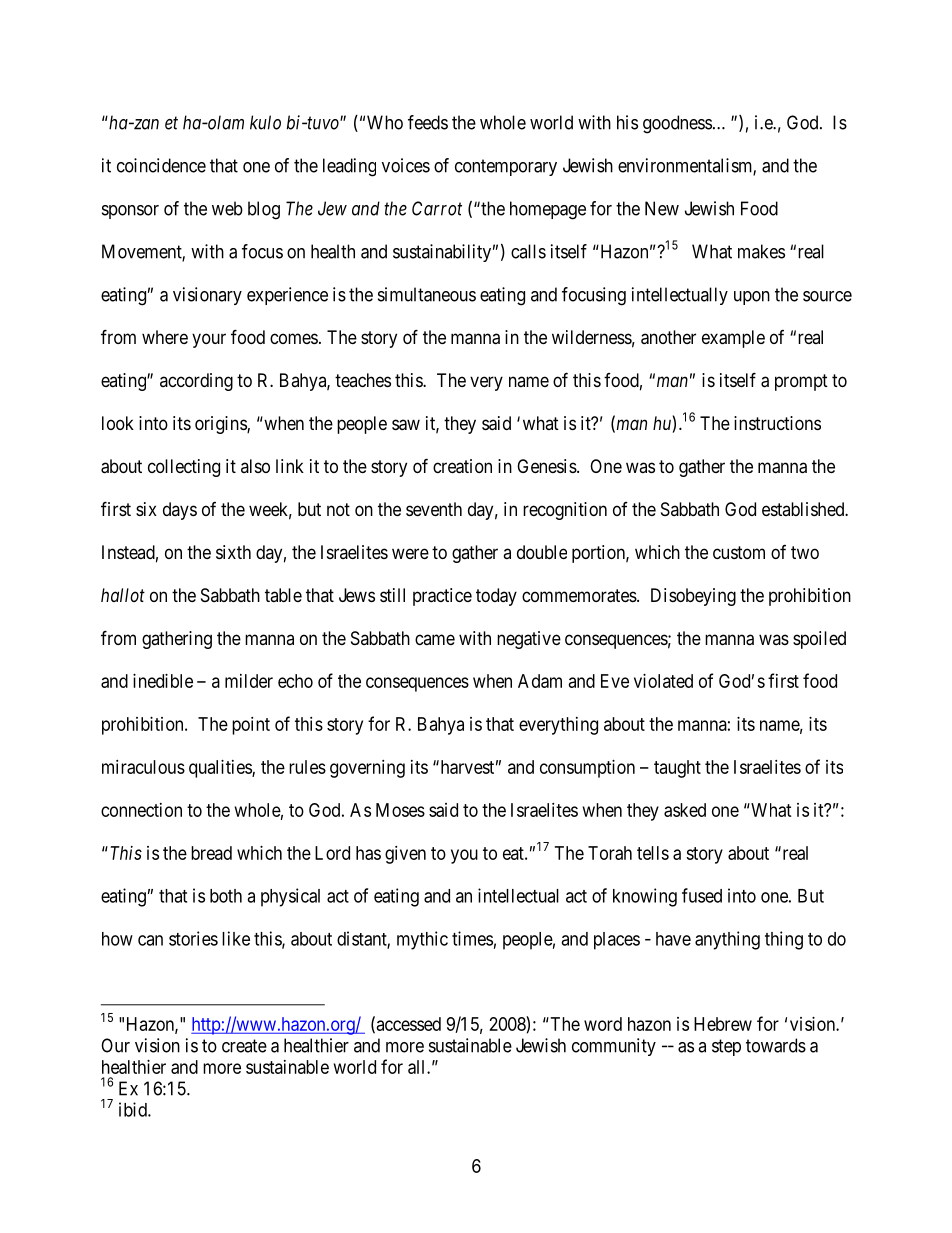 The height and width of the document is (1233, 952). What do you see at coordinates (406, 425) in the document?
I see `saw` at bounding box center [406, 425].
